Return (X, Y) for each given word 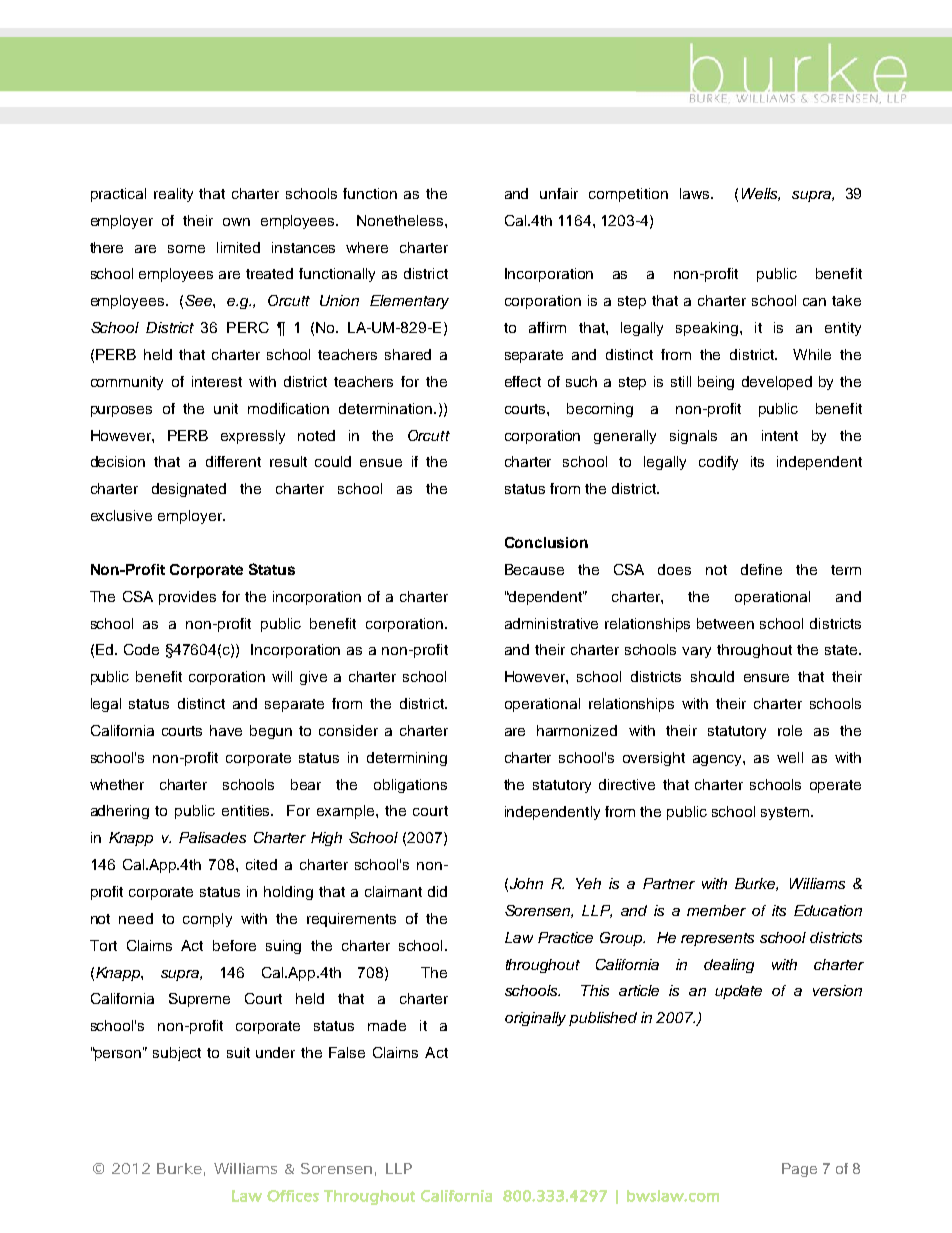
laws (696, 193)
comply (207, 920)
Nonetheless (401, 220)
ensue (381, 463)
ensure (766, 678)
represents (717, 939)
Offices (293, 1196)
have (226, 730)
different (233, 461)
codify (718, 463)
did (437, 891)
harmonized (577, 730)
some (186, 249)
